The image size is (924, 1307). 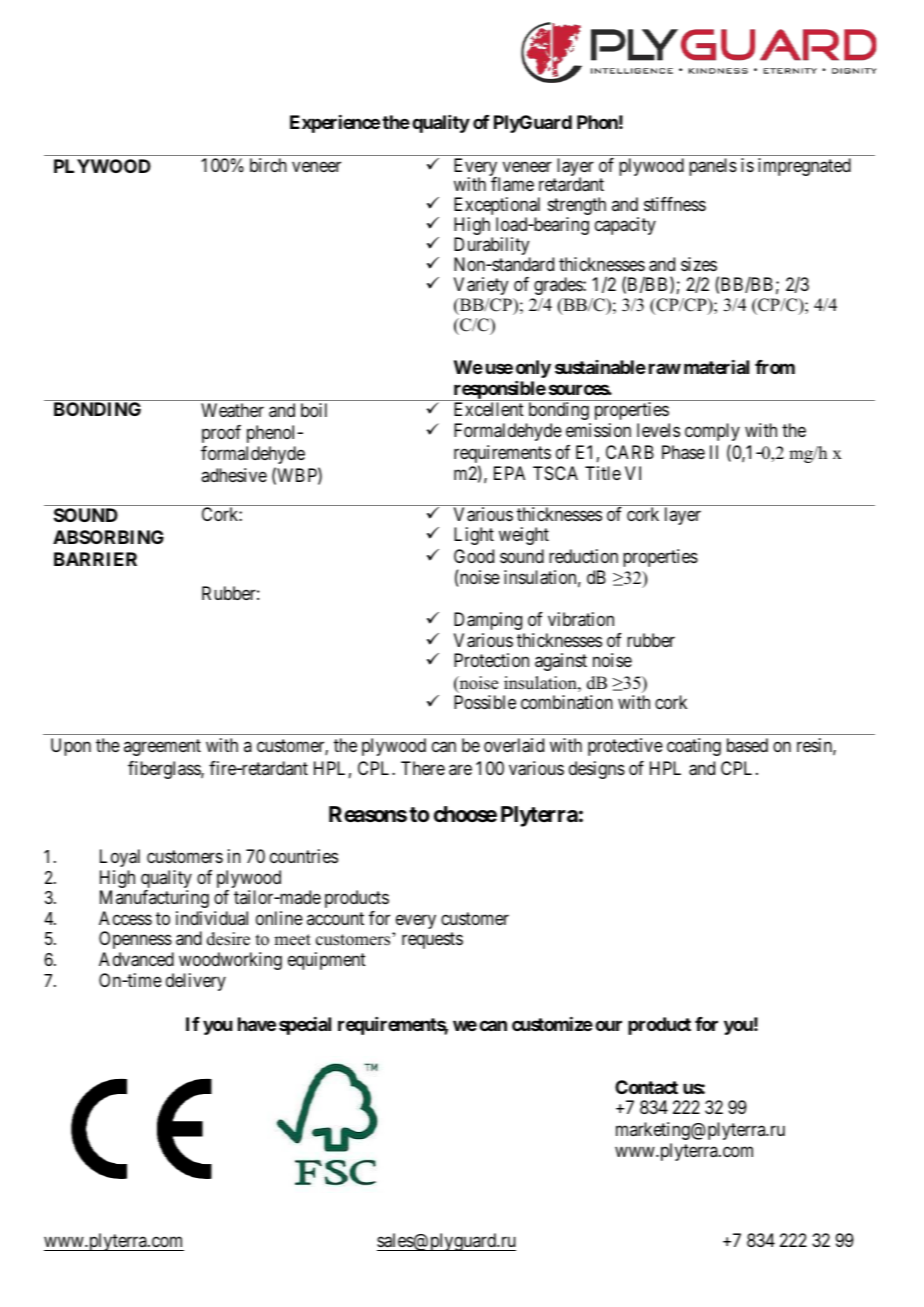 What do you see at coordinates (268, 165) in the screenshot?
I see `birch` at bounding box center [268, 165].
